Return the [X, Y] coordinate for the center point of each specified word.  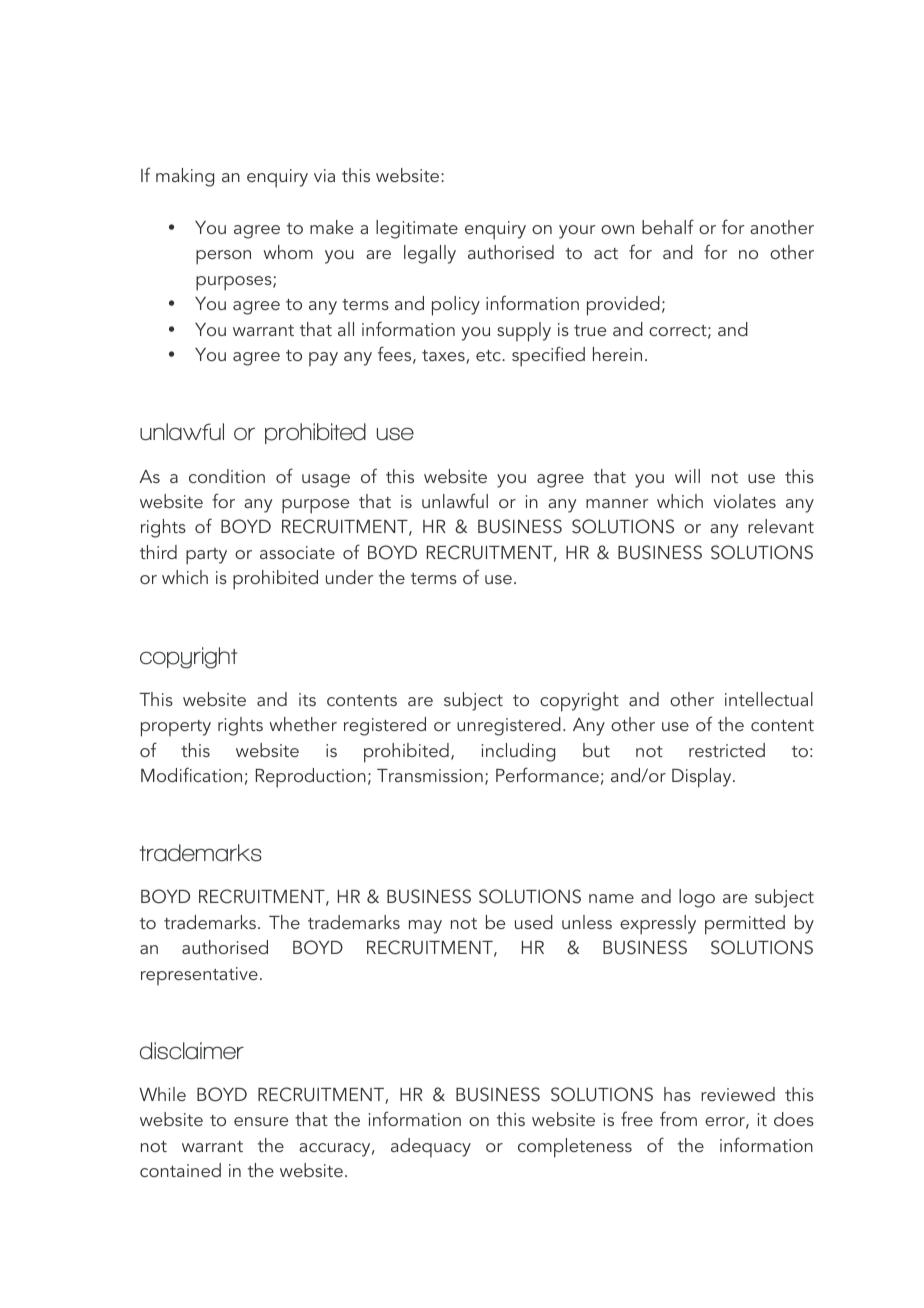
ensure [261, 1121]
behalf [668, 226]
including [518, 752]
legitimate [417, 229]
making [185, 177]
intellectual [769, 699]
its [307, 699]
